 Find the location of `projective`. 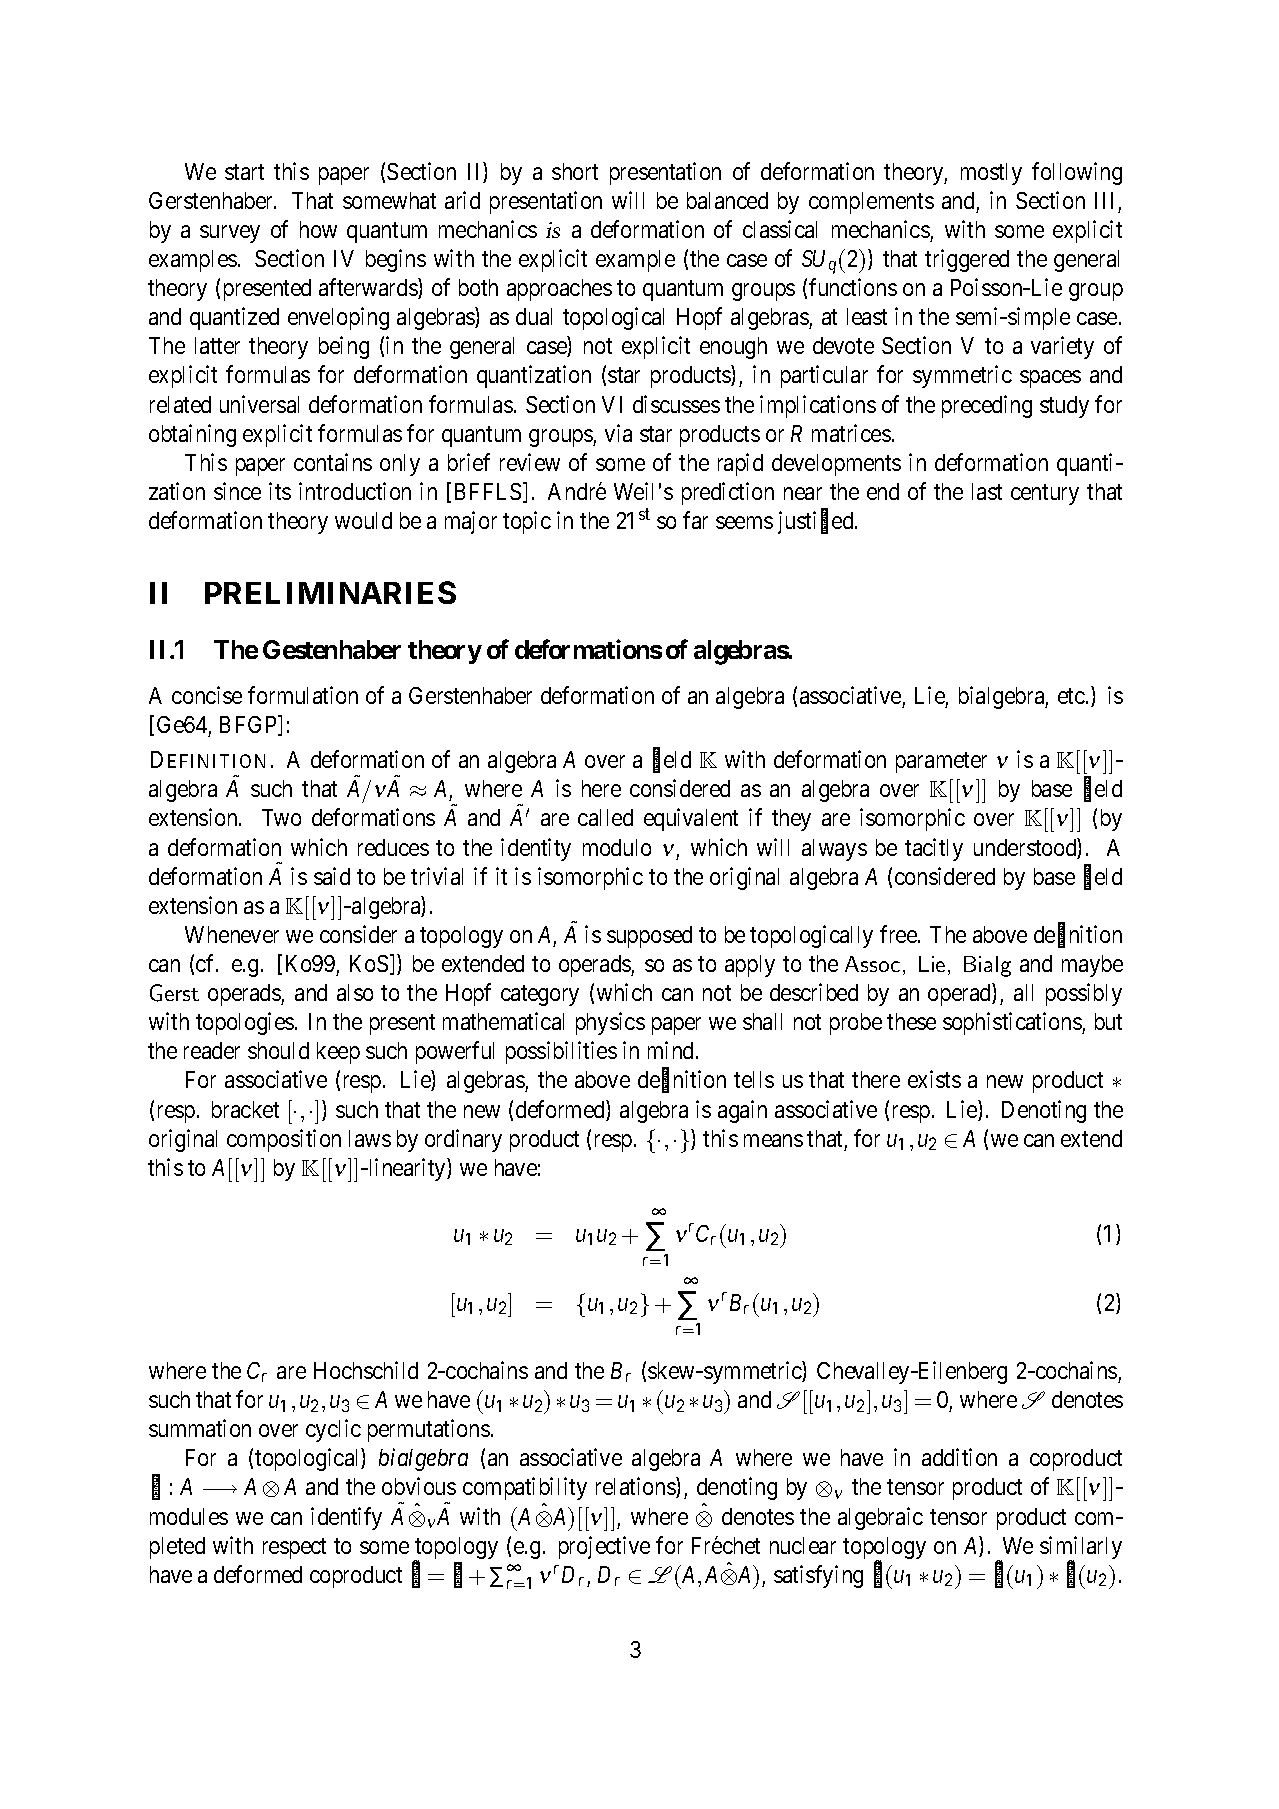

projective is located at coordinates (604, 1547).
